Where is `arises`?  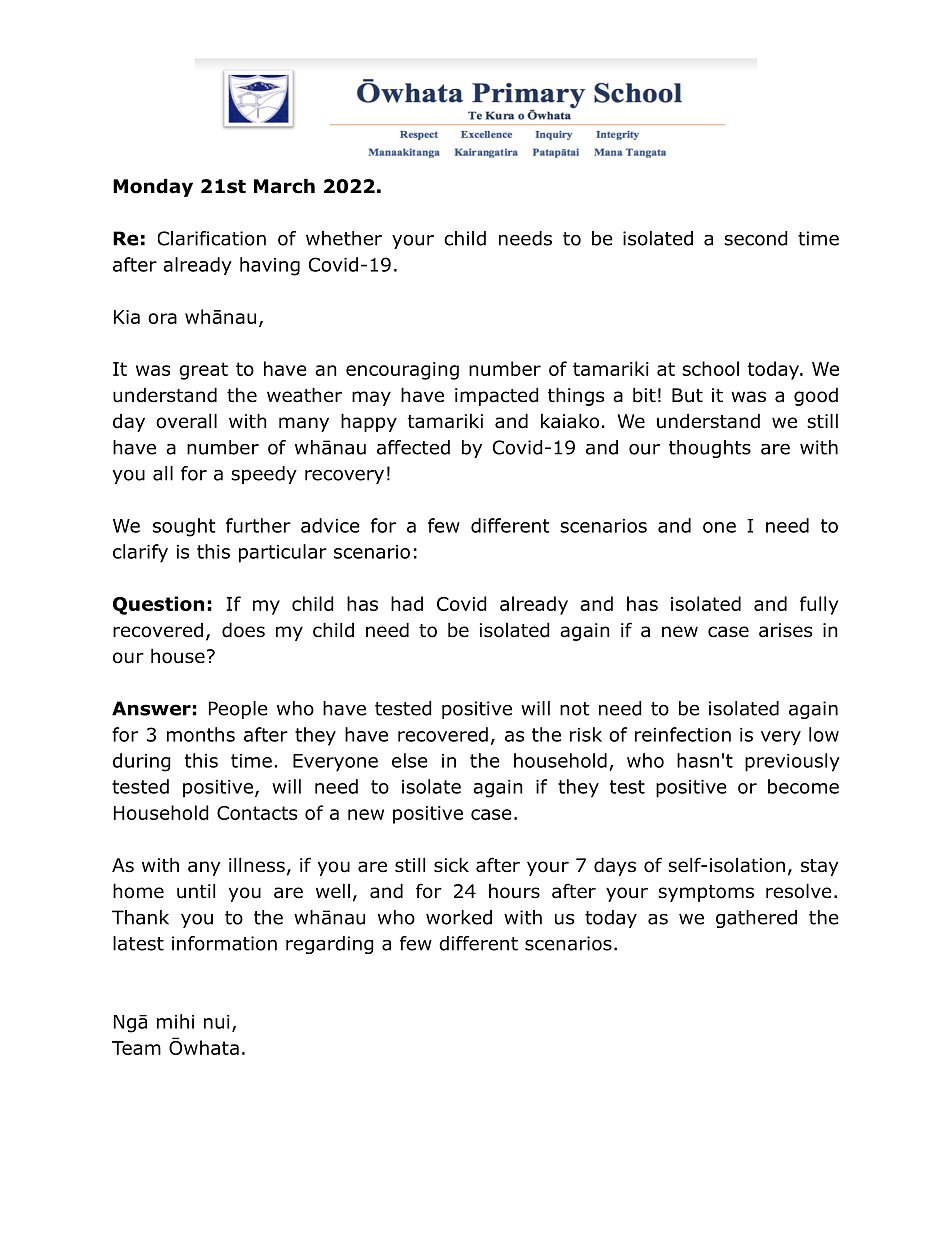
arises is located at coordinates (785, 630).
